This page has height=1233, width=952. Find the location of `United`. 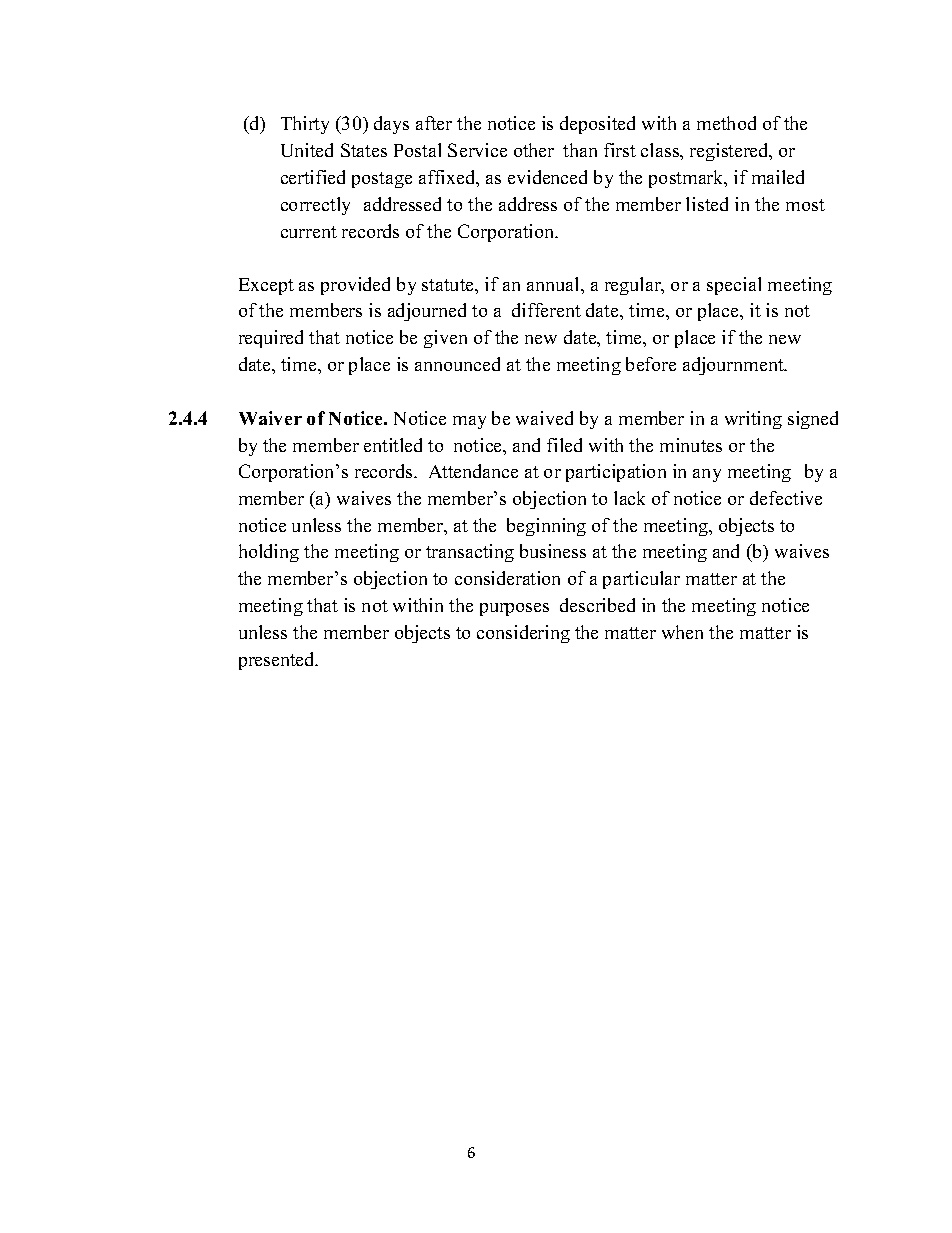

United is located at coordinates (307, 150).
